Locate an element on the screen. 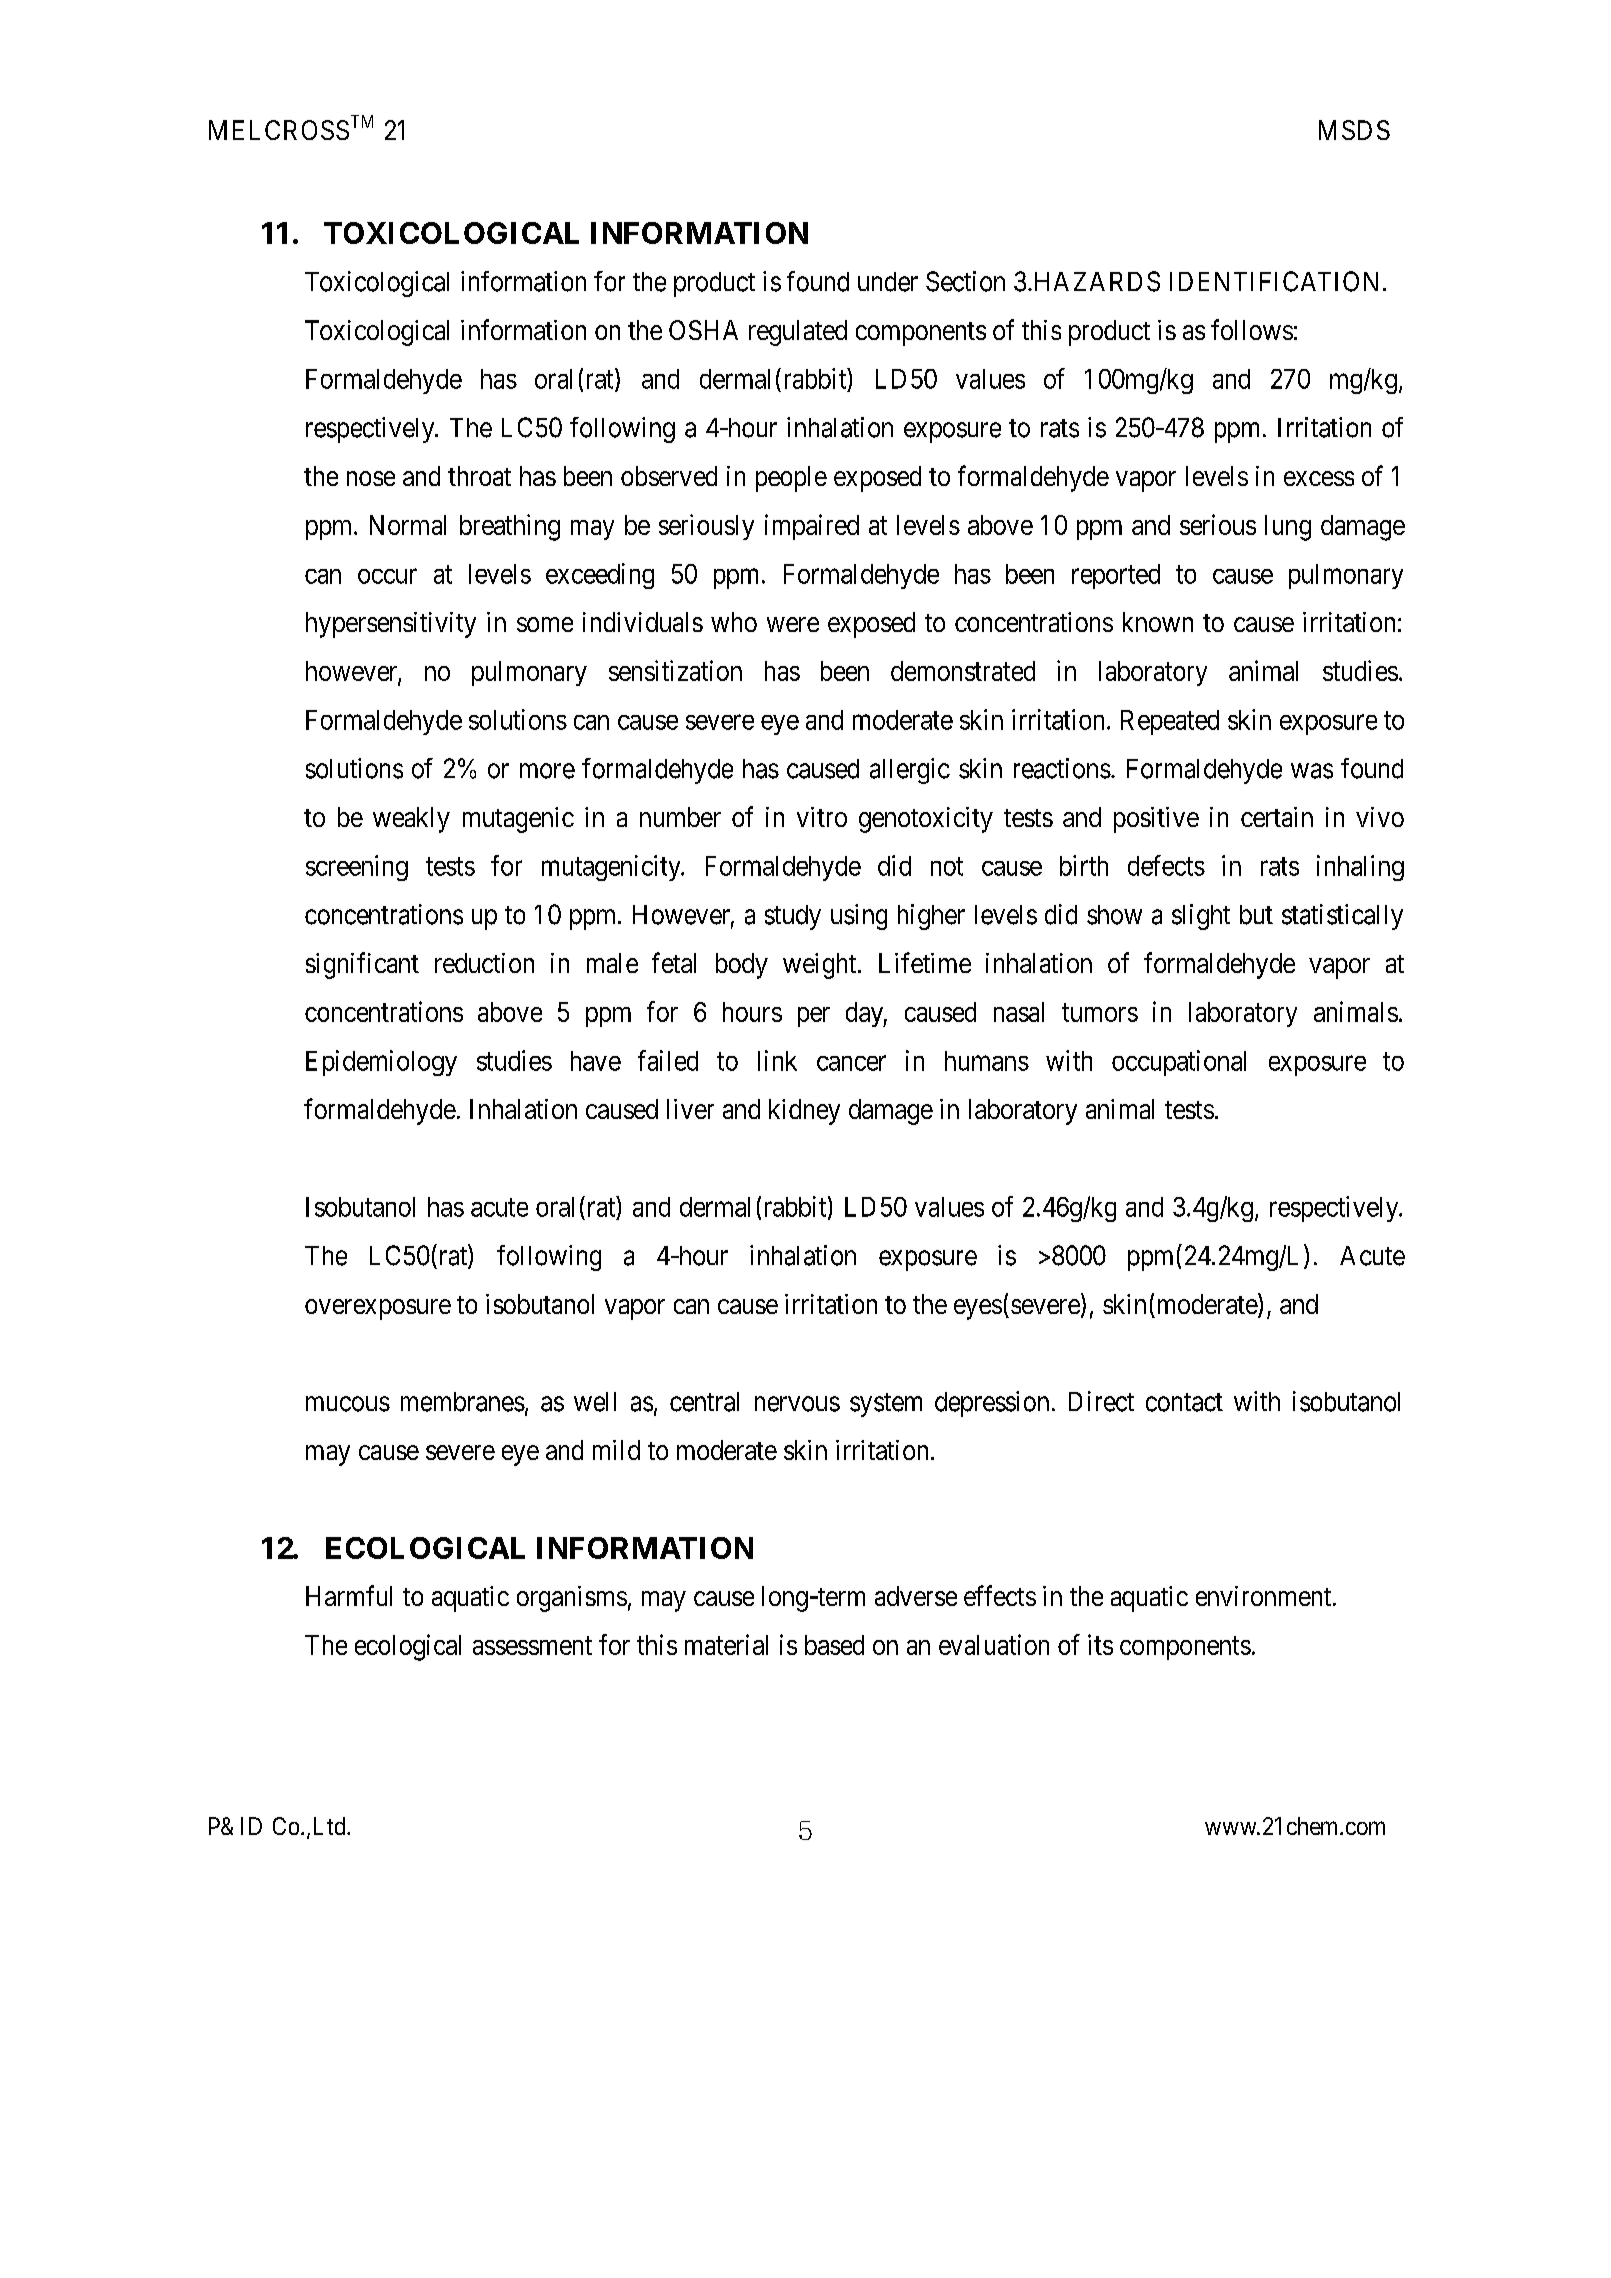 The height and width of the screenshot is (2278, 1611). some is located at coordinates (545, 624).
